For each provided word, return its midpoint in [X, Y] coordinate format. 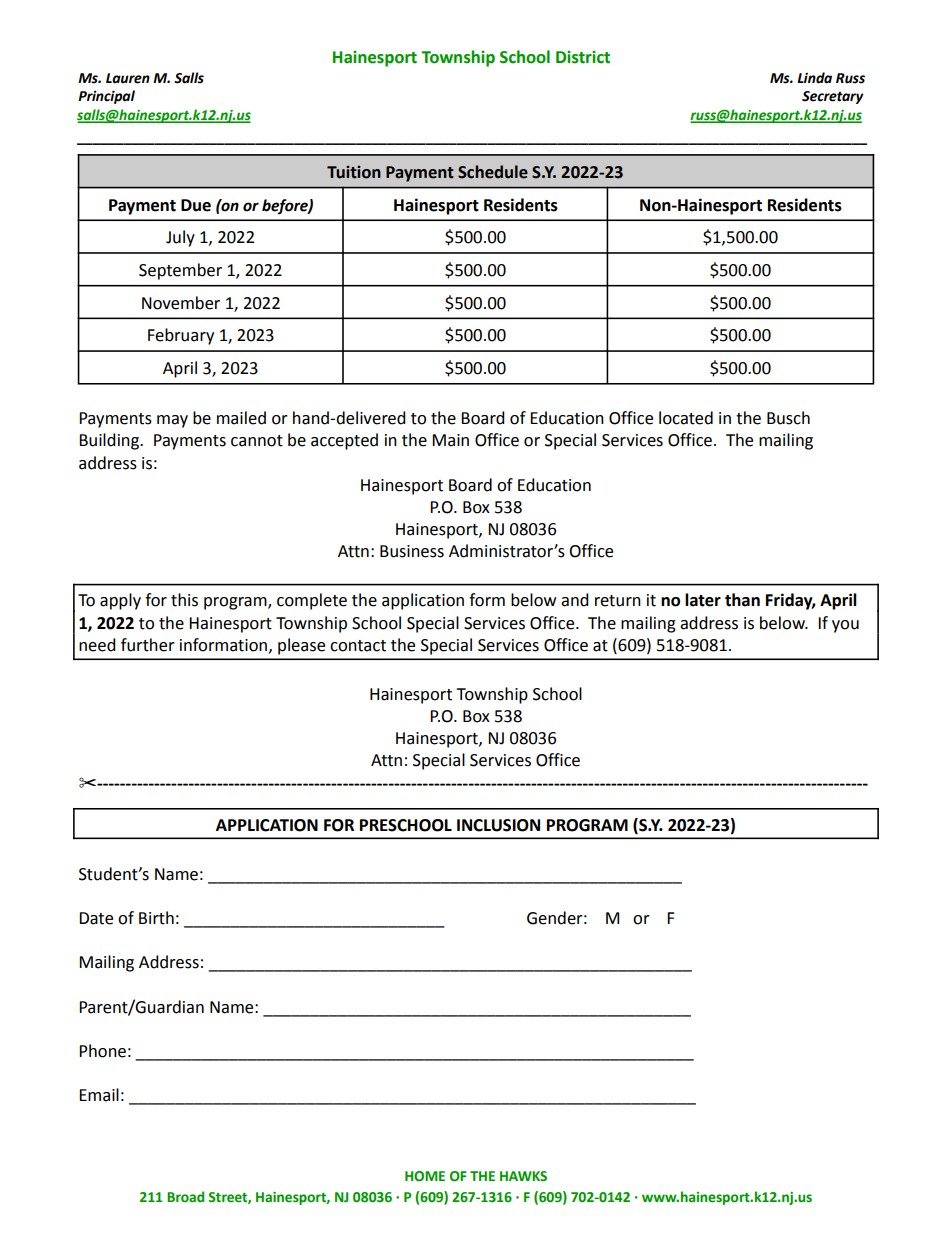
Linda [814, 78]
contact [358, 646]
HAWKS [523, 1176]
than [742, 600]
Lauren [128, 78]
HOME [425, 1176]
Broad [185, 1197]
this [184, 600]
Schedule [493, 172]
